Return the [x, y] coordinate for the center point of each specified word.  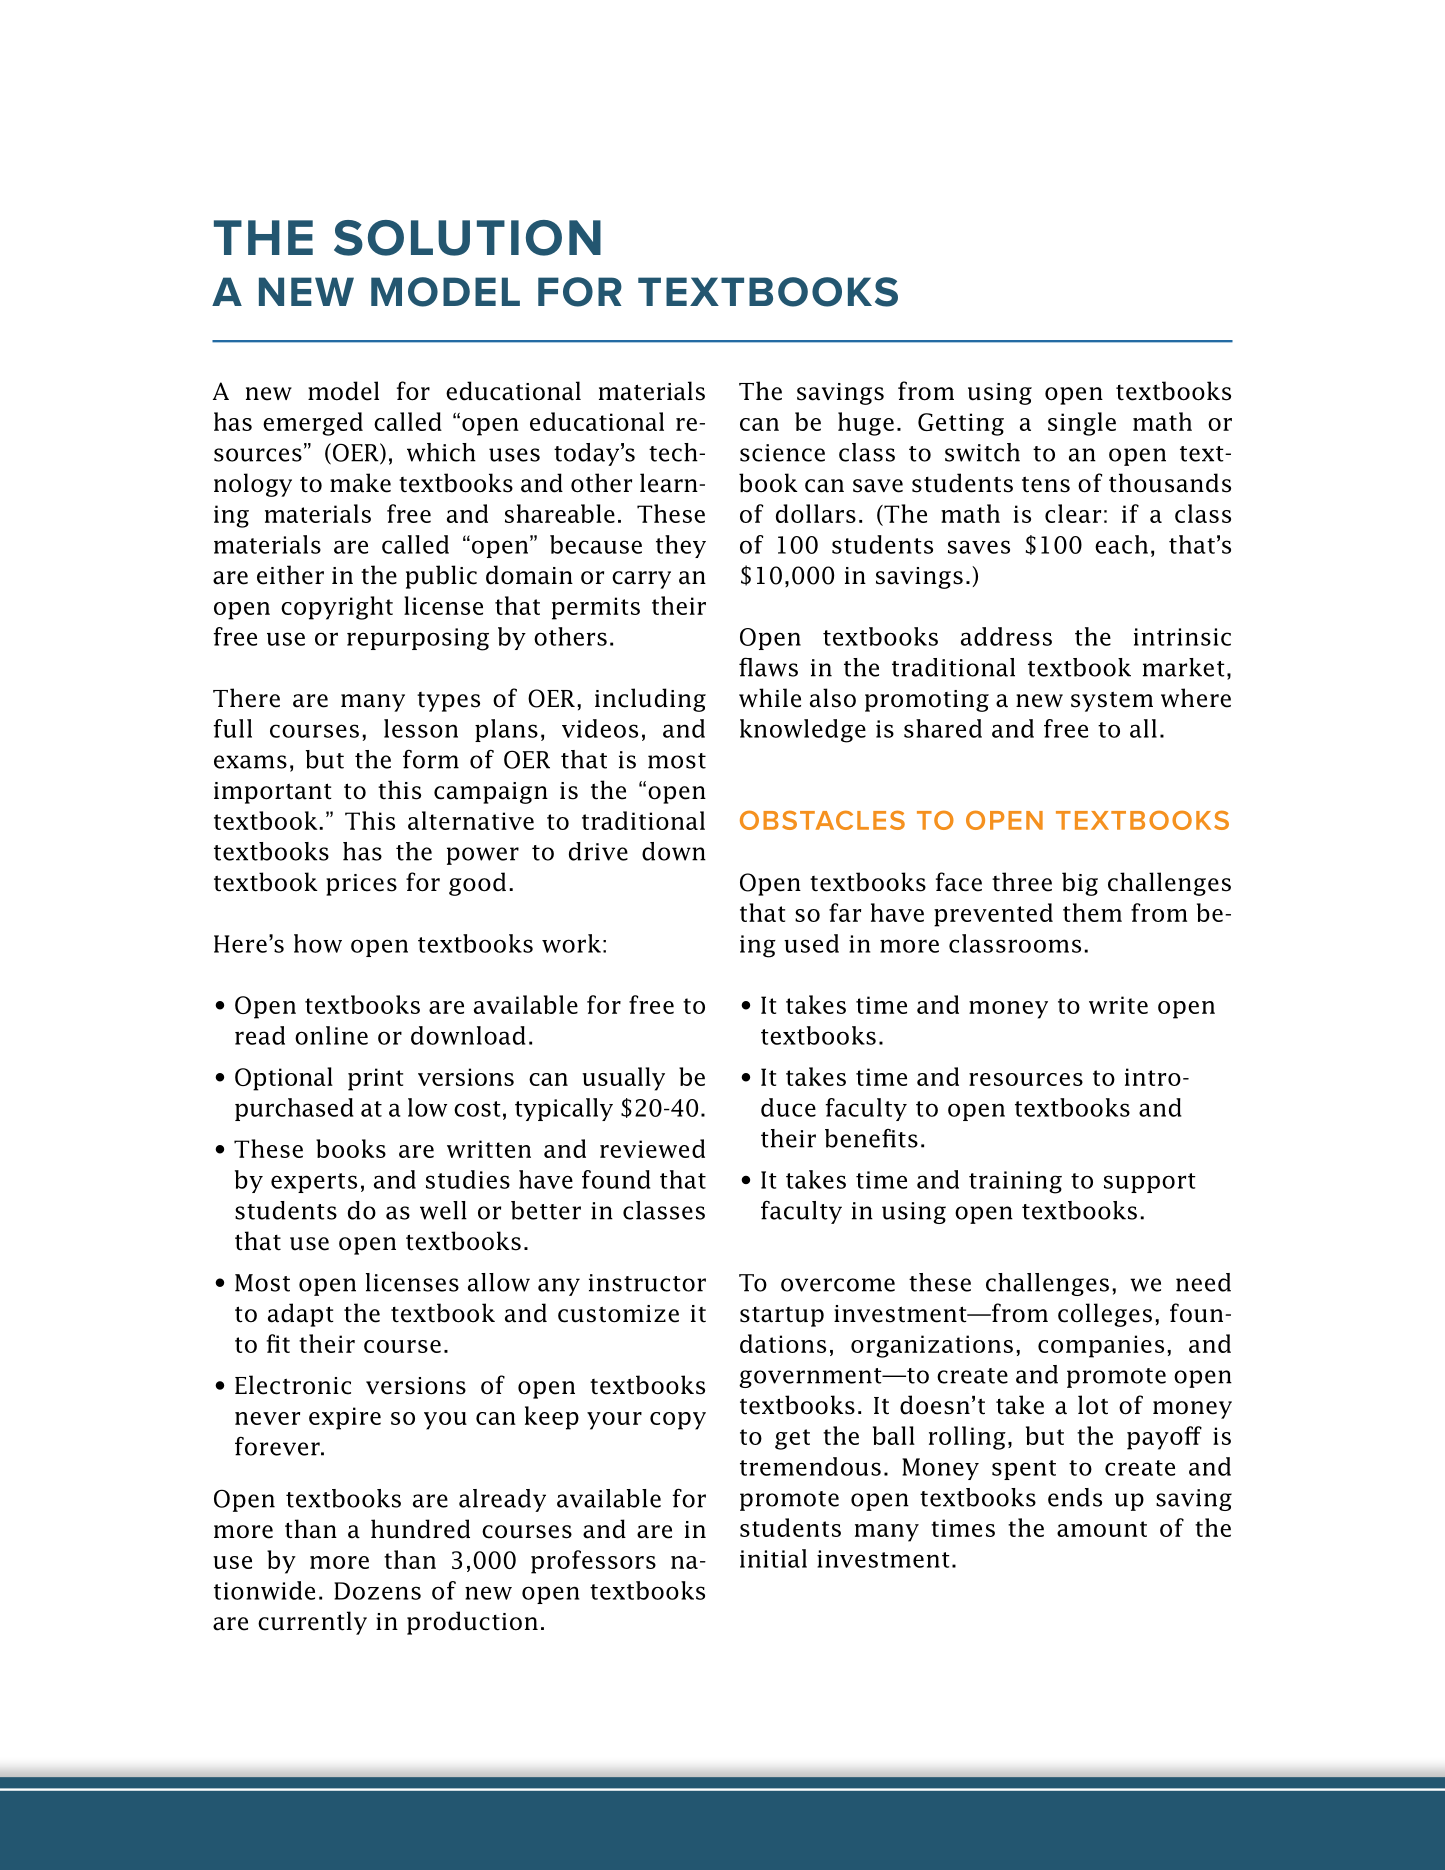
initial [773, 1558]
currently [312, 1623]
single [1082, 424]
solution [467, 238]
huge [866, 424]
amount [1102, 1529]
